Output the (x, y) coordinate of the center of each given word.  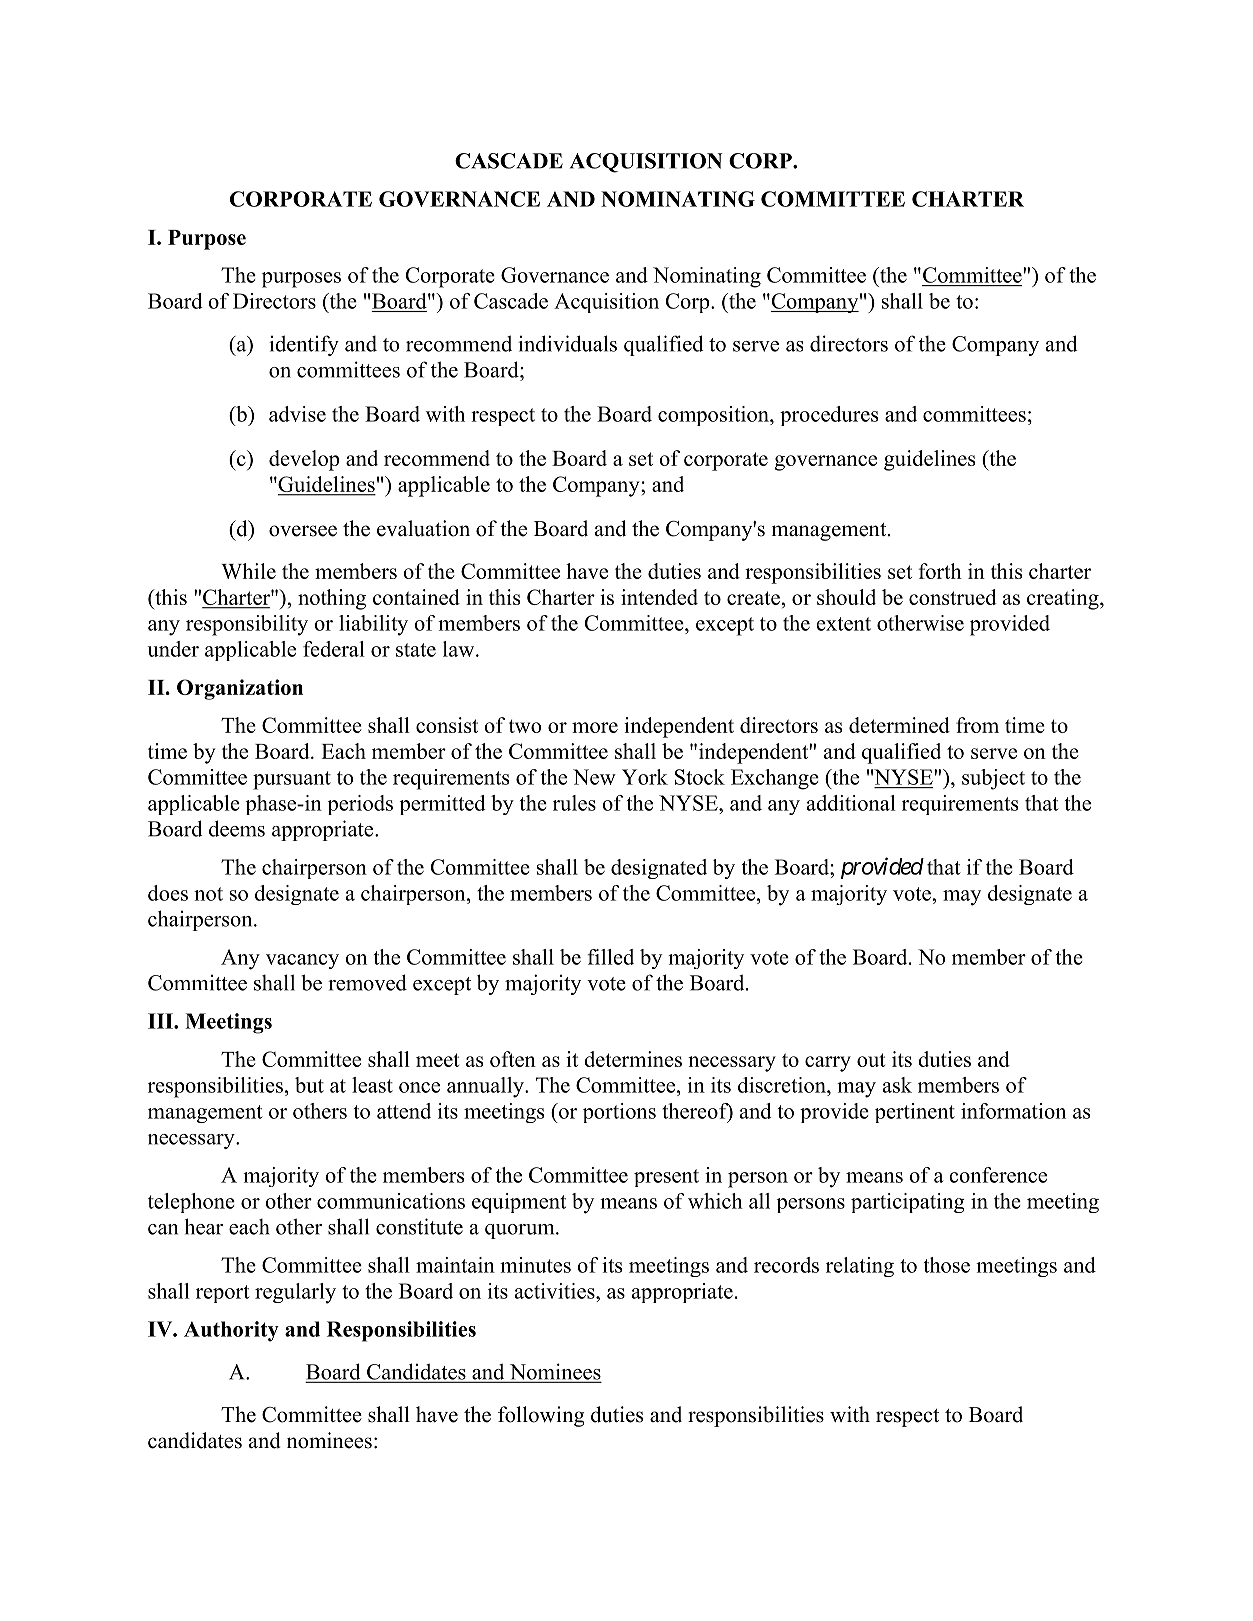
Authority (231, 1331)
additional (851, 803)
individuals (567, 343)
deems (237, 828)
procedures (829, 416)
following (541, 1416)
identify (304, 345)
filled (610, 957)
